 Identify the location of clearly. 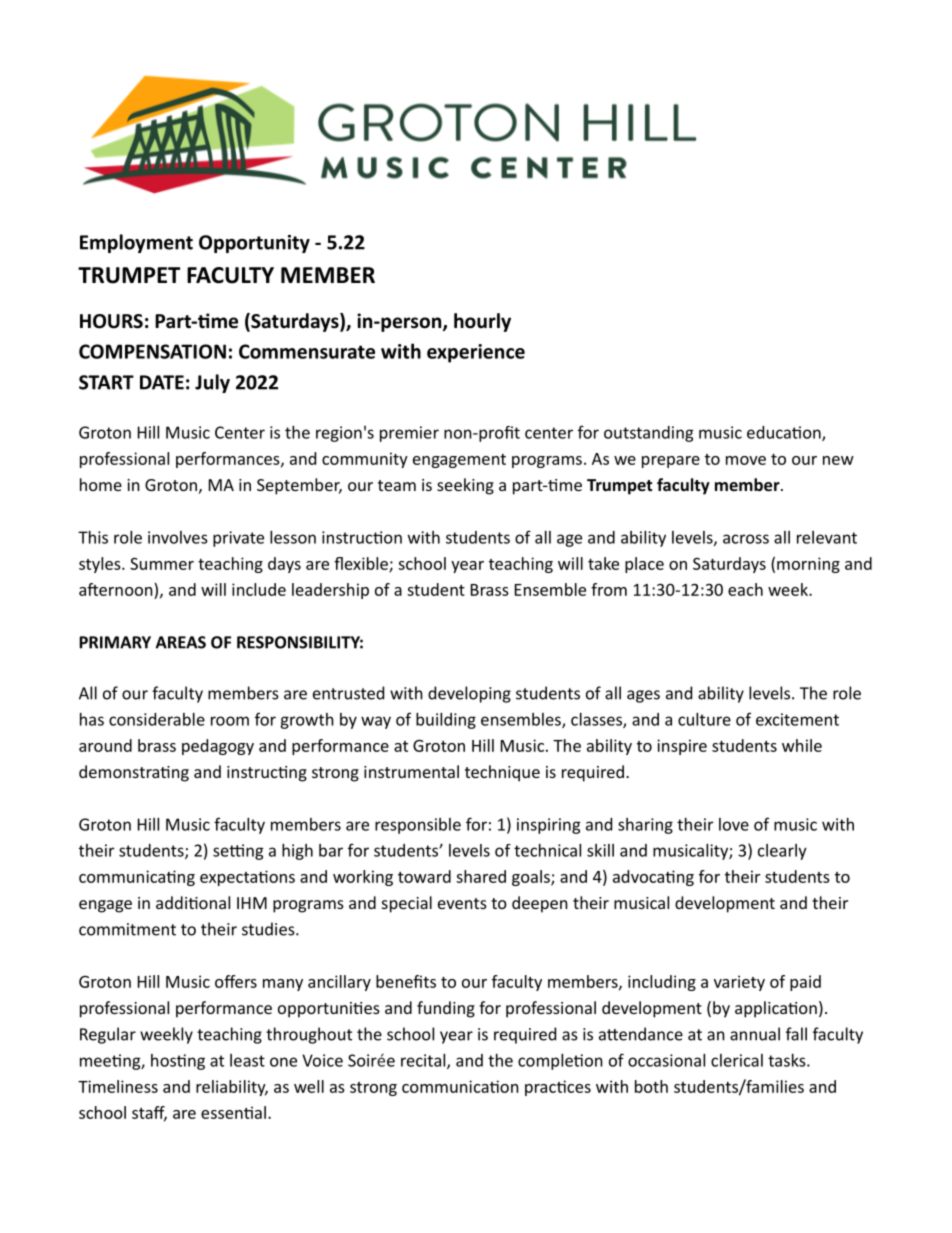
(782, 852).
